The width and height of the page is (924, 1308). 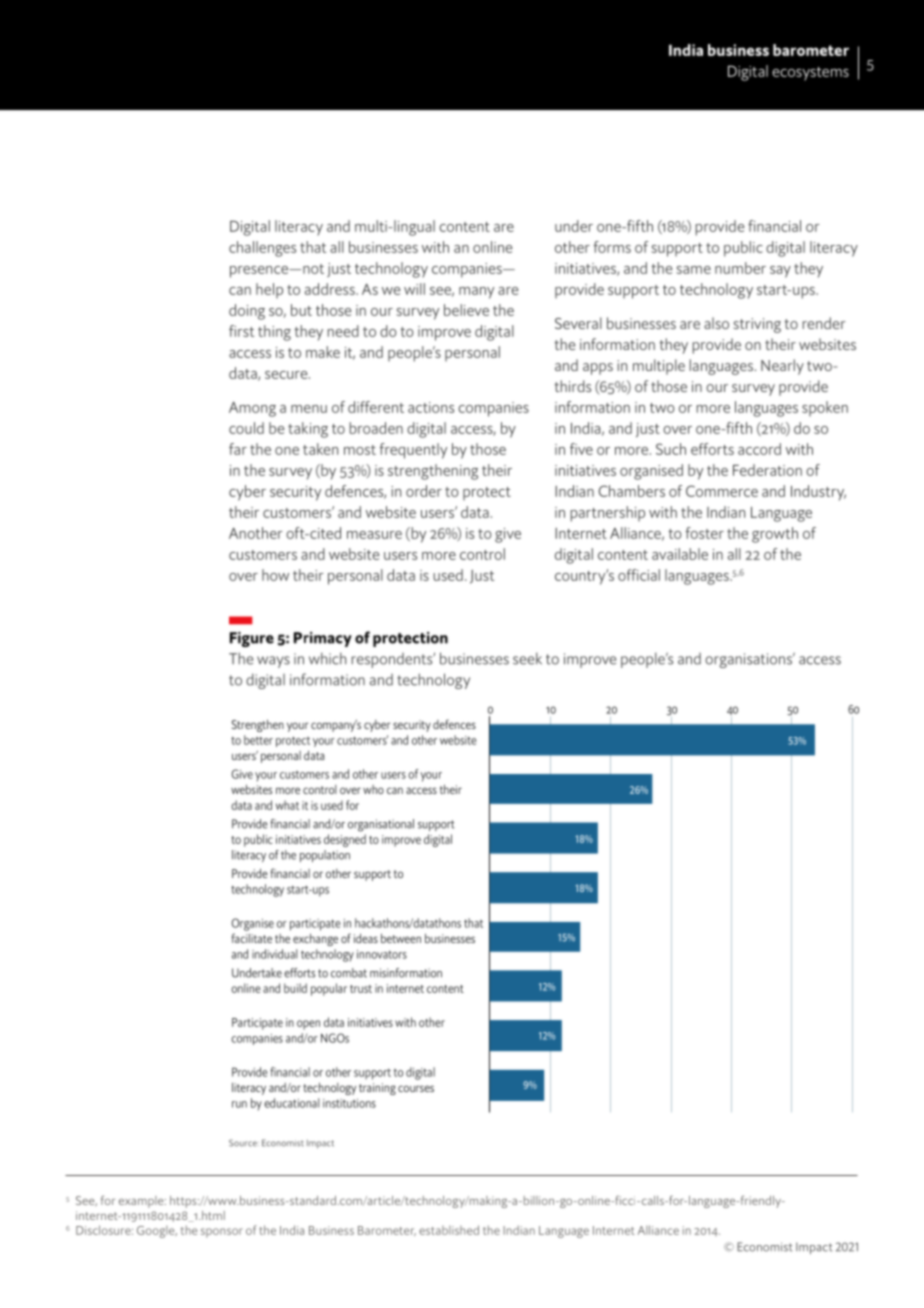 What do you see at coordinates (612, 247) in the page?
I see `forms` at bounding box center [612, 247].
